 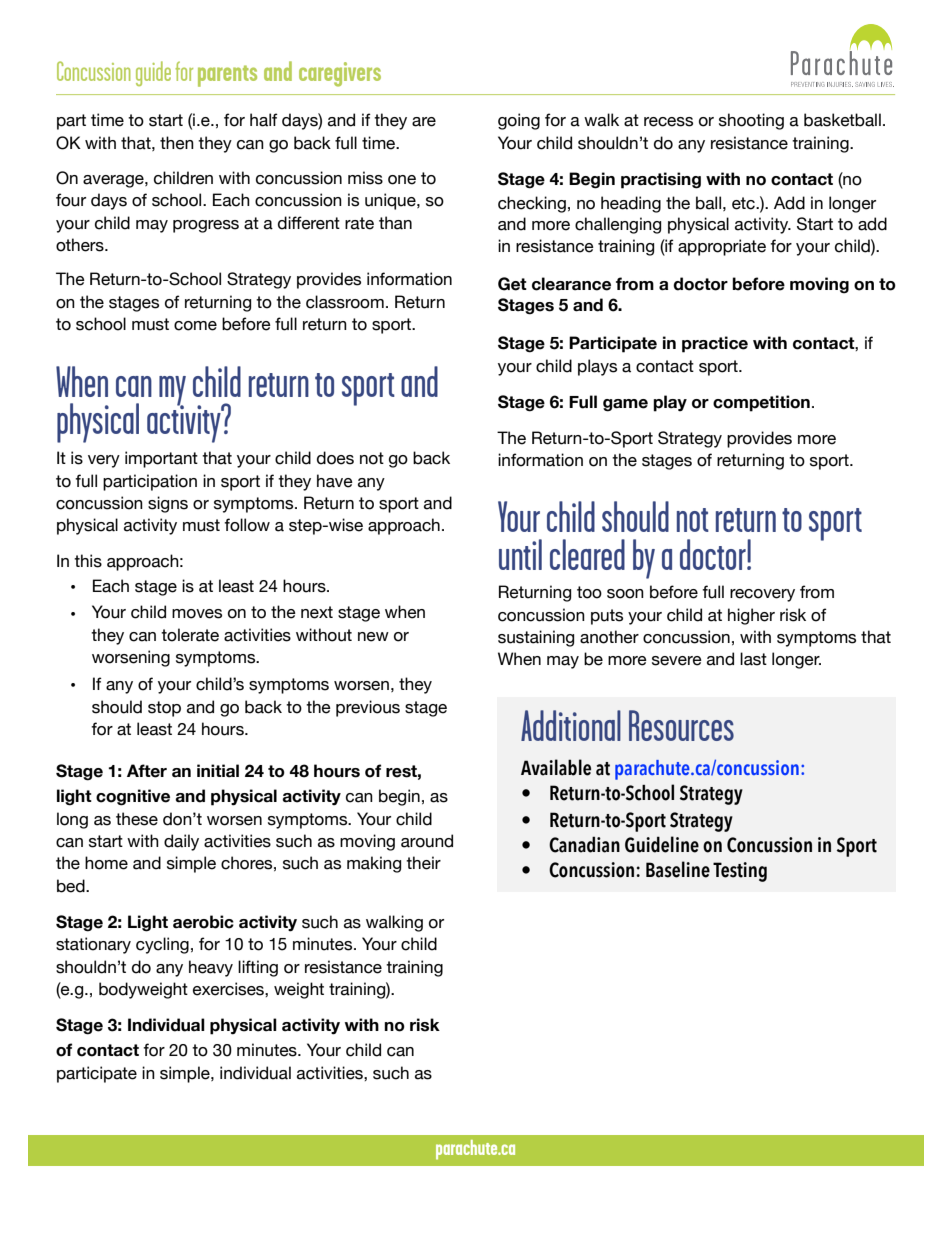 I want to click on game, so click(x=625, y=405).
